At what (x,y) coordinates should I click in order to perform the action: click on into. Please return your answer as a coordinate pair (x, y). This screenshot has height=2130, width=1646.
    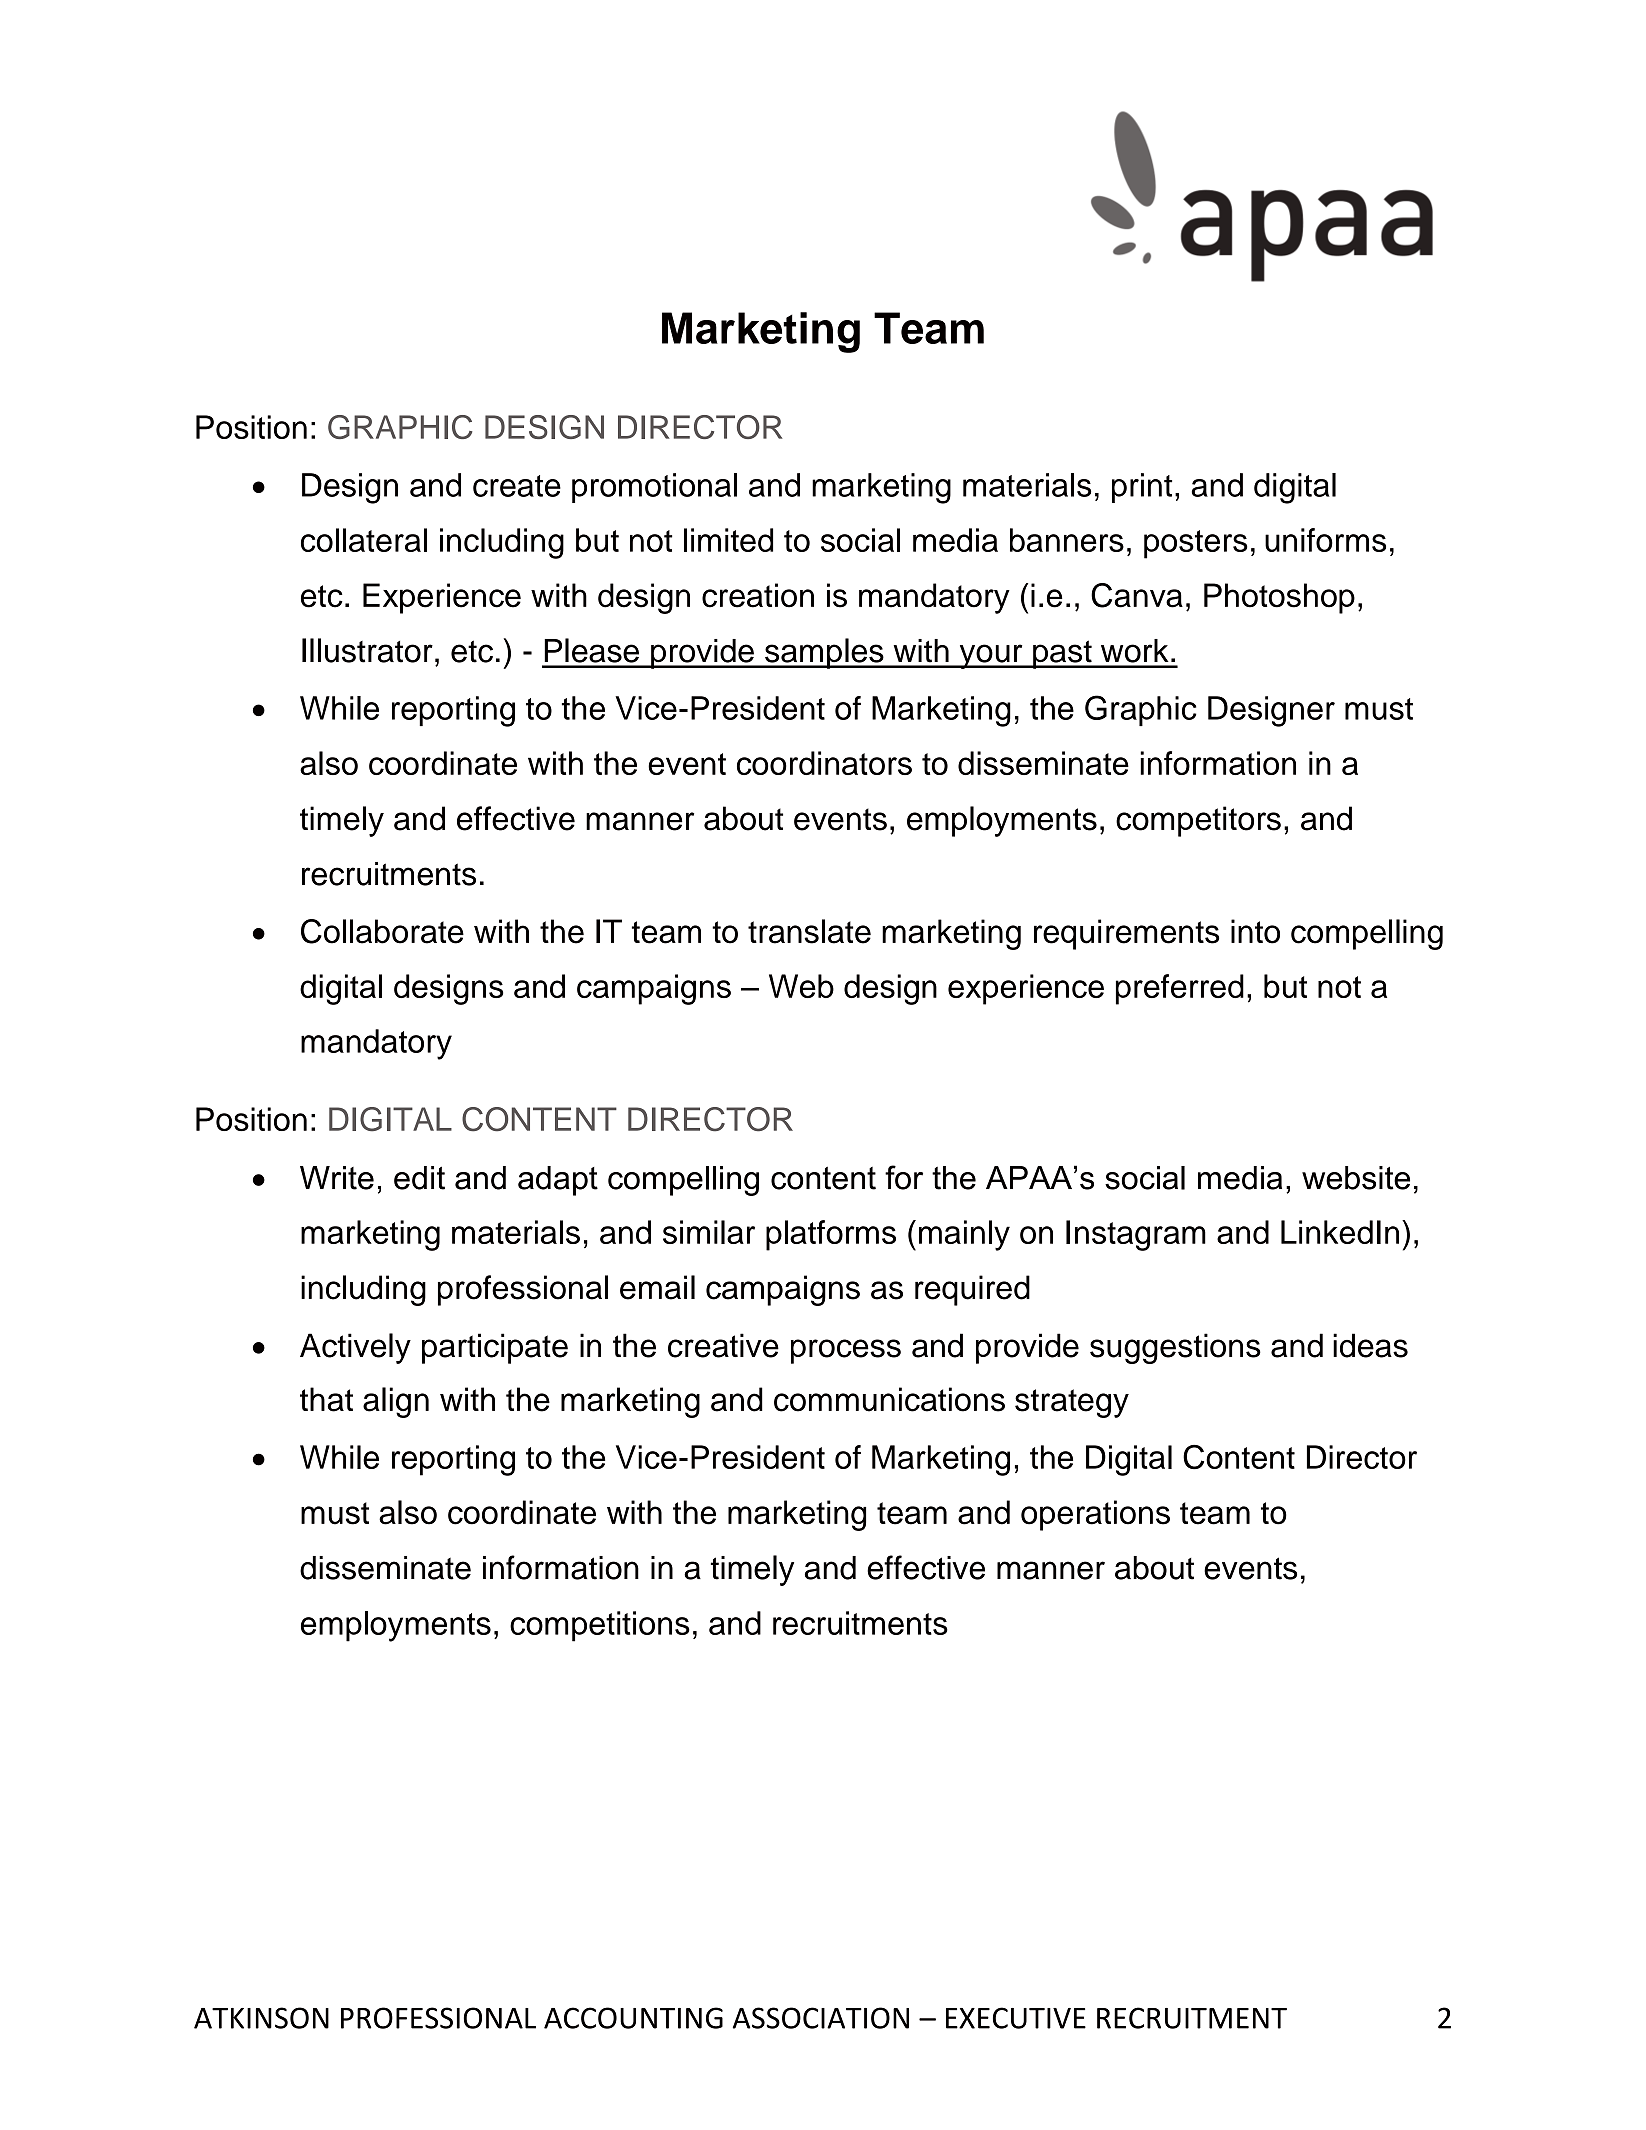
    Looking at the image, I should click on (1255, 931).
